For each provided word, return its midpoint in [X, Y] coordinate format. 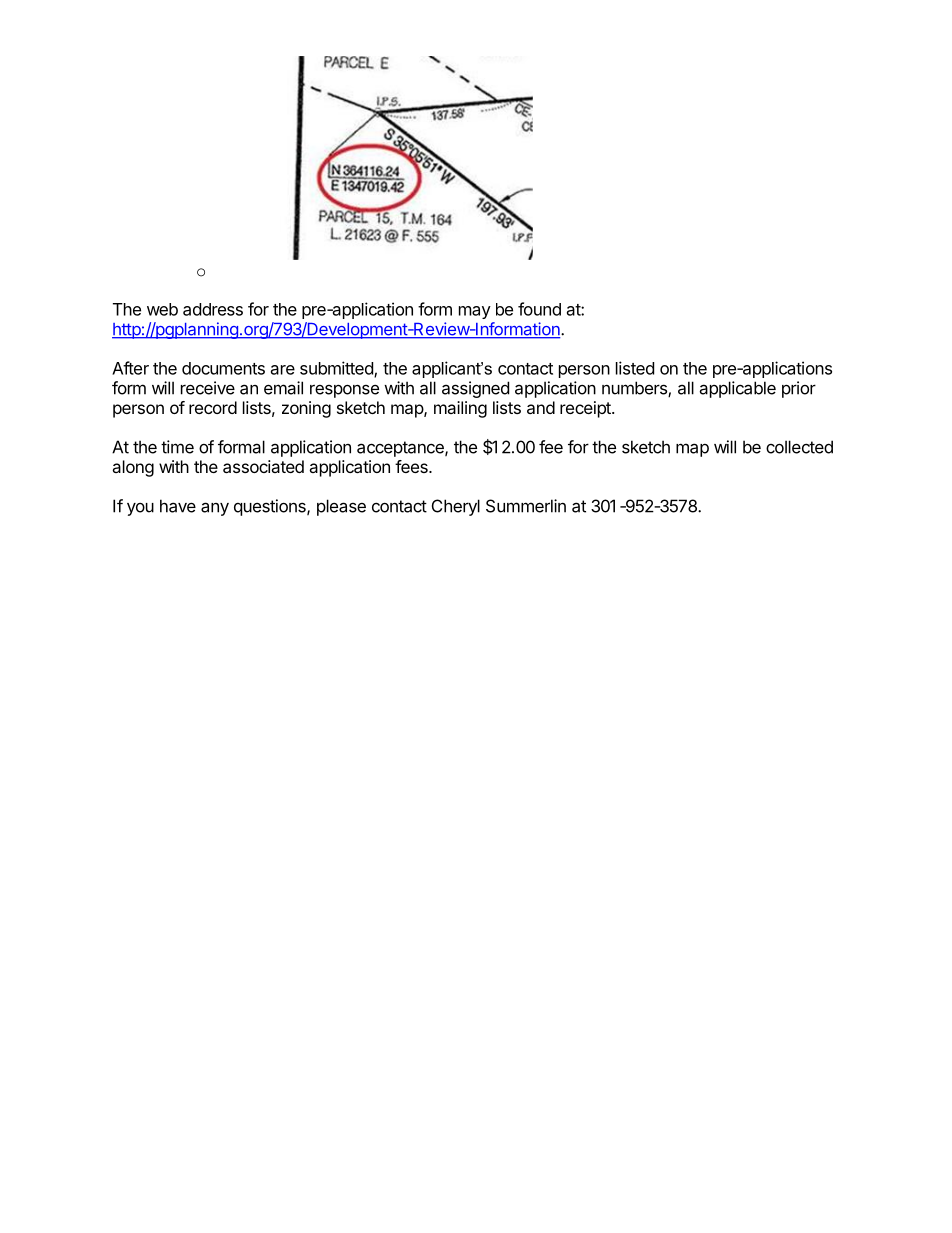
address [213, 309]
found [539, 309]
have [178, 506]
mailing [460, 409]
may [475, 312]
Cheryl [456, 507]
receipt [586, 409]
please [341, 507]
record [213, 407]
